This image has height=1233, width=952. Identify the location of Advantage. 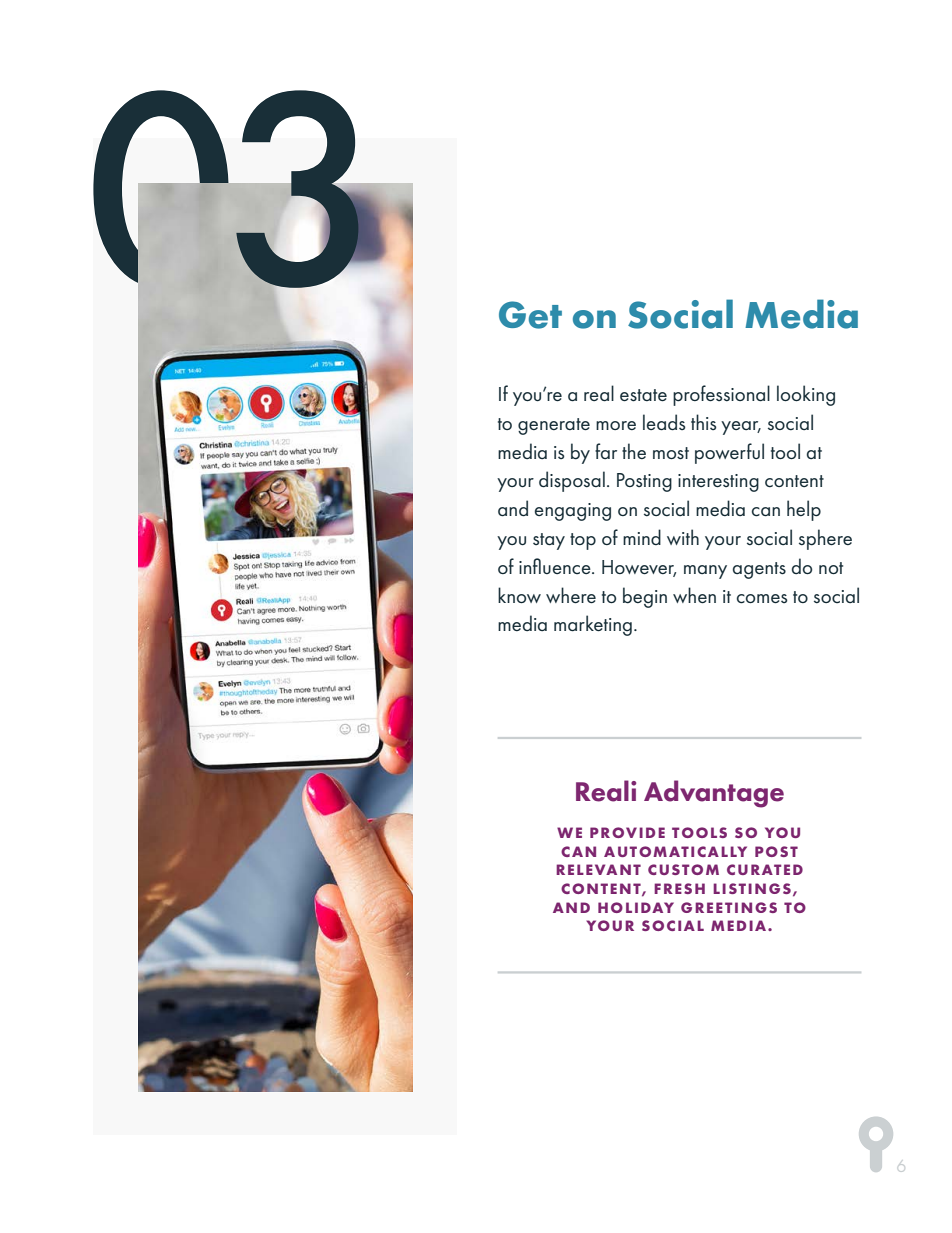
(714, 794).
